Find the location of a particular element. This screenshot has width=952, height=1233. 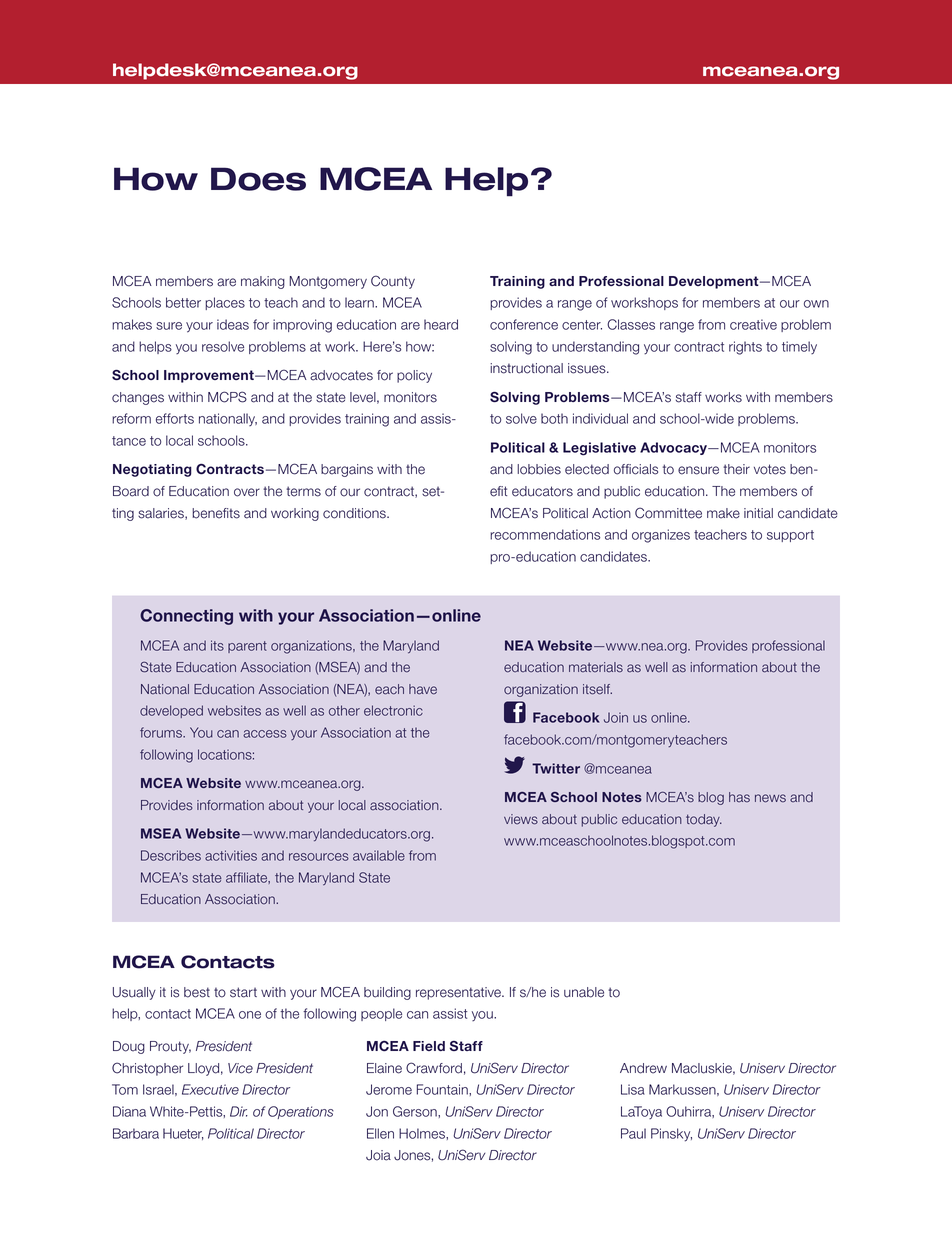

Executive is located at coordinates (210, 1089).
